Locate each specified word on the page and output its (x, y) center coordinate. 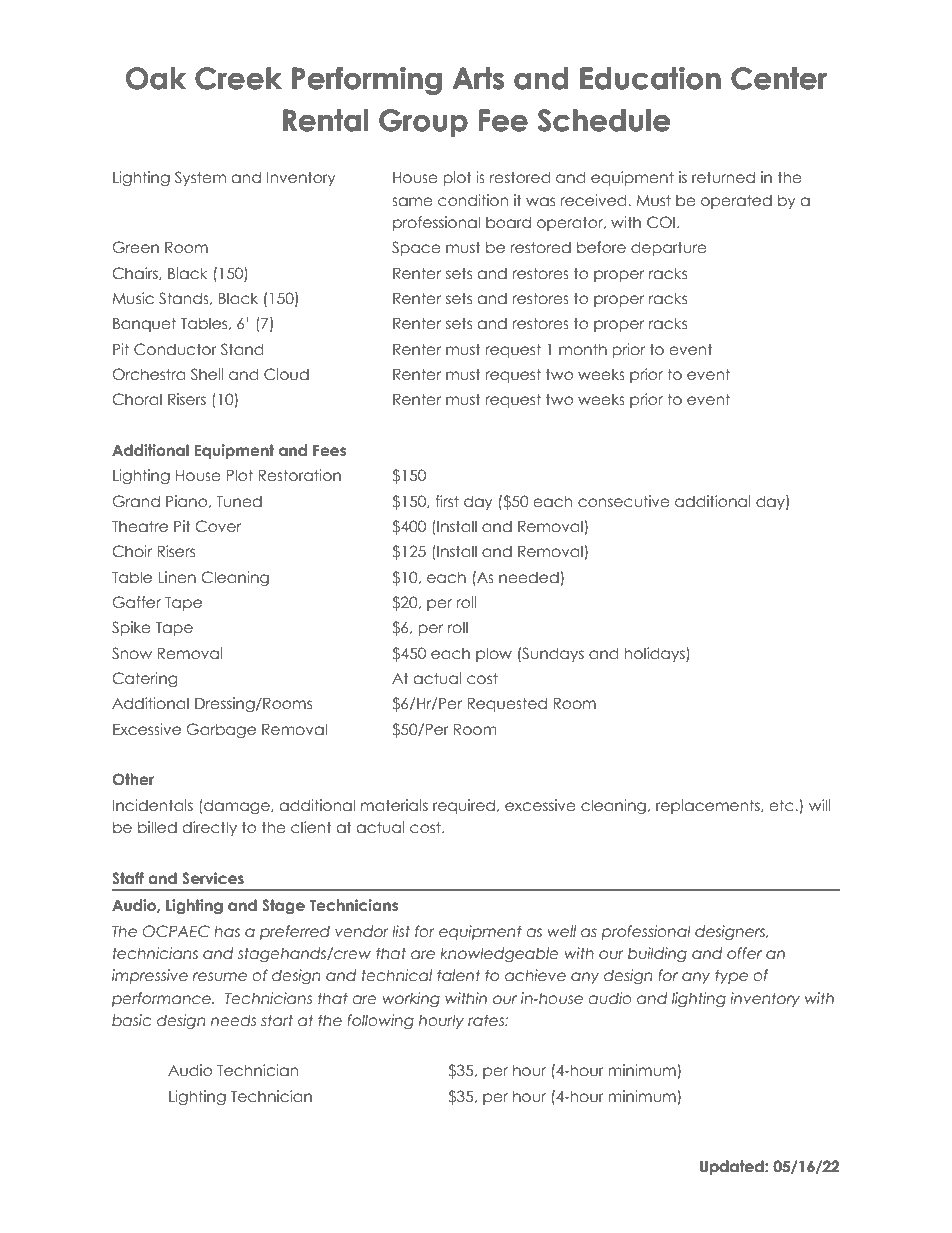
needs (233, 1020)
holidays (655, 654)
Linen (177, 577)
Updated (733, 1167)
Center (779, 78)
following (380, 1021)
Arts (478, 78)
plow (494, 654)
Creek (238, 78)
